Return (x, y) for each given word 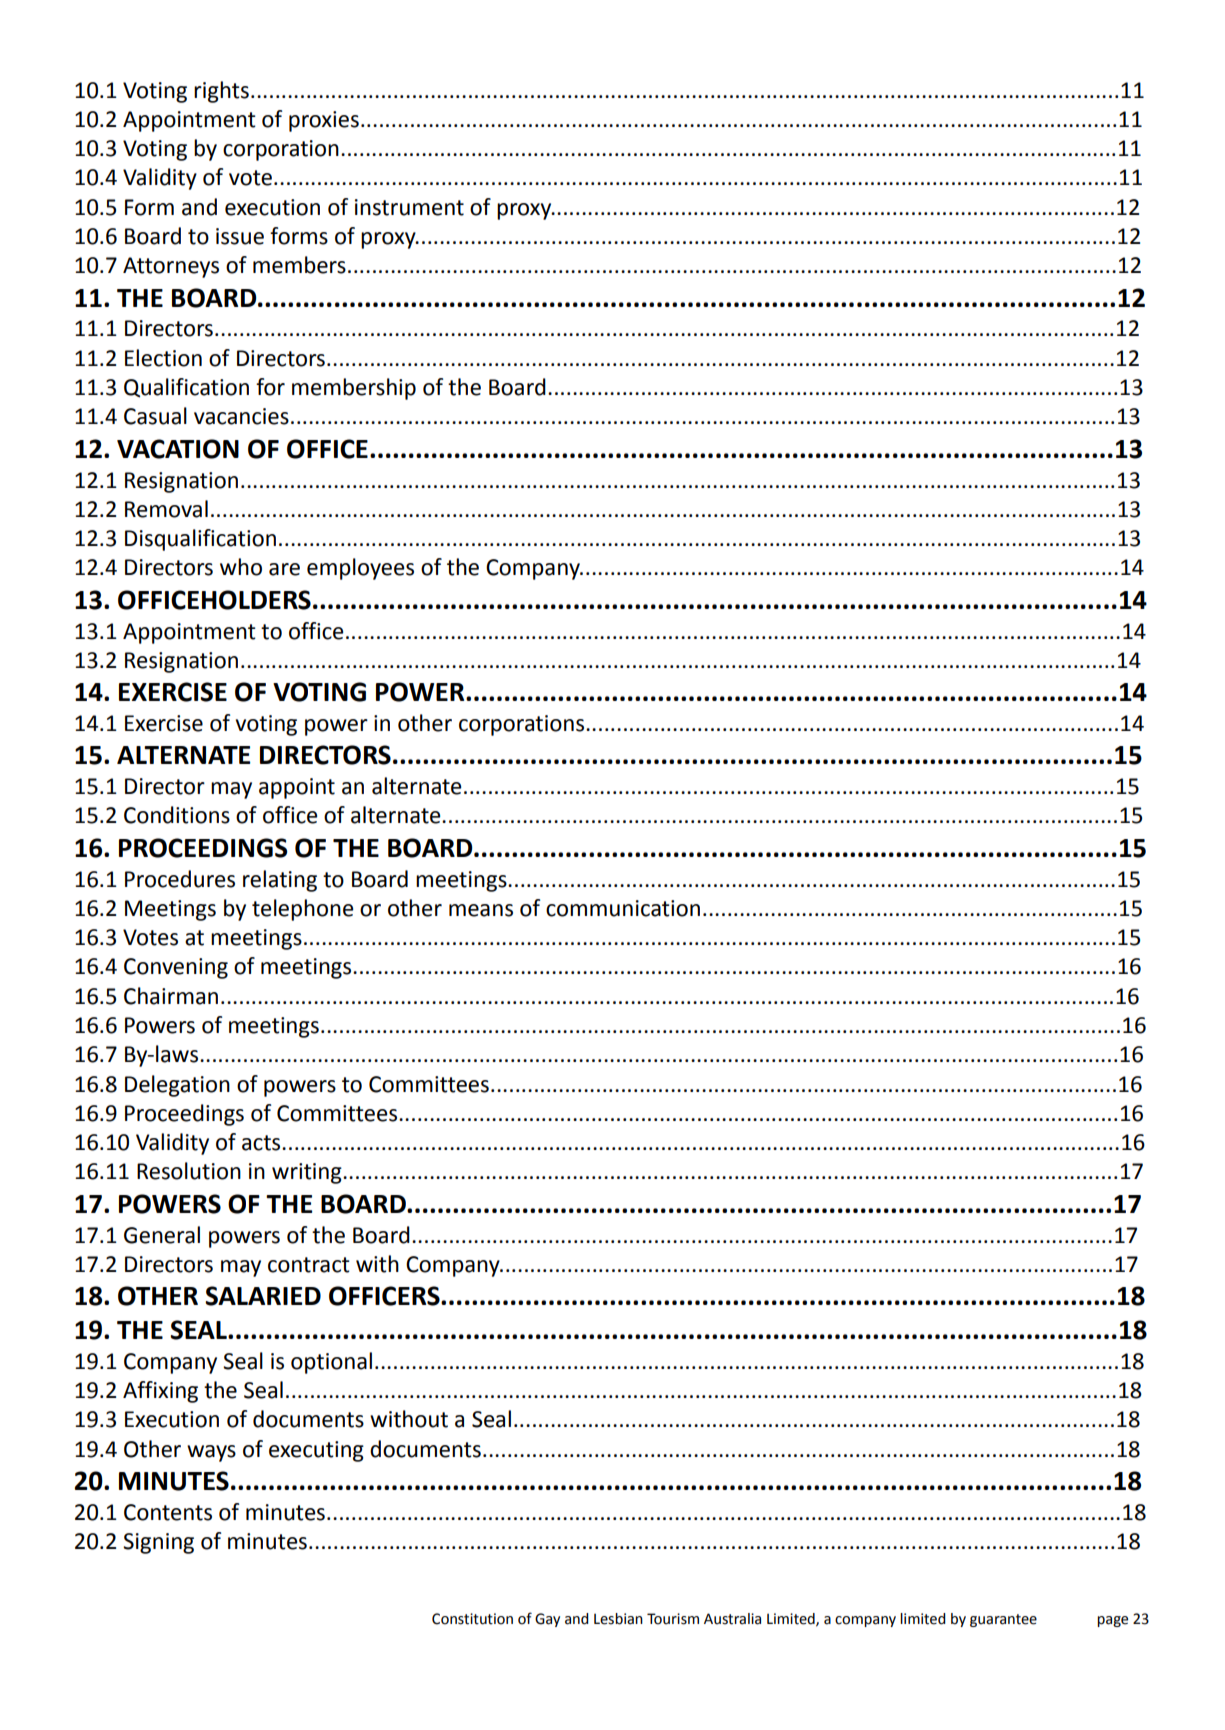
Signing (158, 1543)
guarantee (1003, 1620)
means (481, 910)
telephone (303, 910)
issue (240, 236)
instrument (409, 207)
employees (360, 569)
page (1112, 1621)
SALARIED (263, 1296)
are (284, 569)
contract (309, 1265)
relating (280, 881)
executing (316, 1451)
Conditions (177, 815)
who (241, 567)
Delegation (177, 1086)
